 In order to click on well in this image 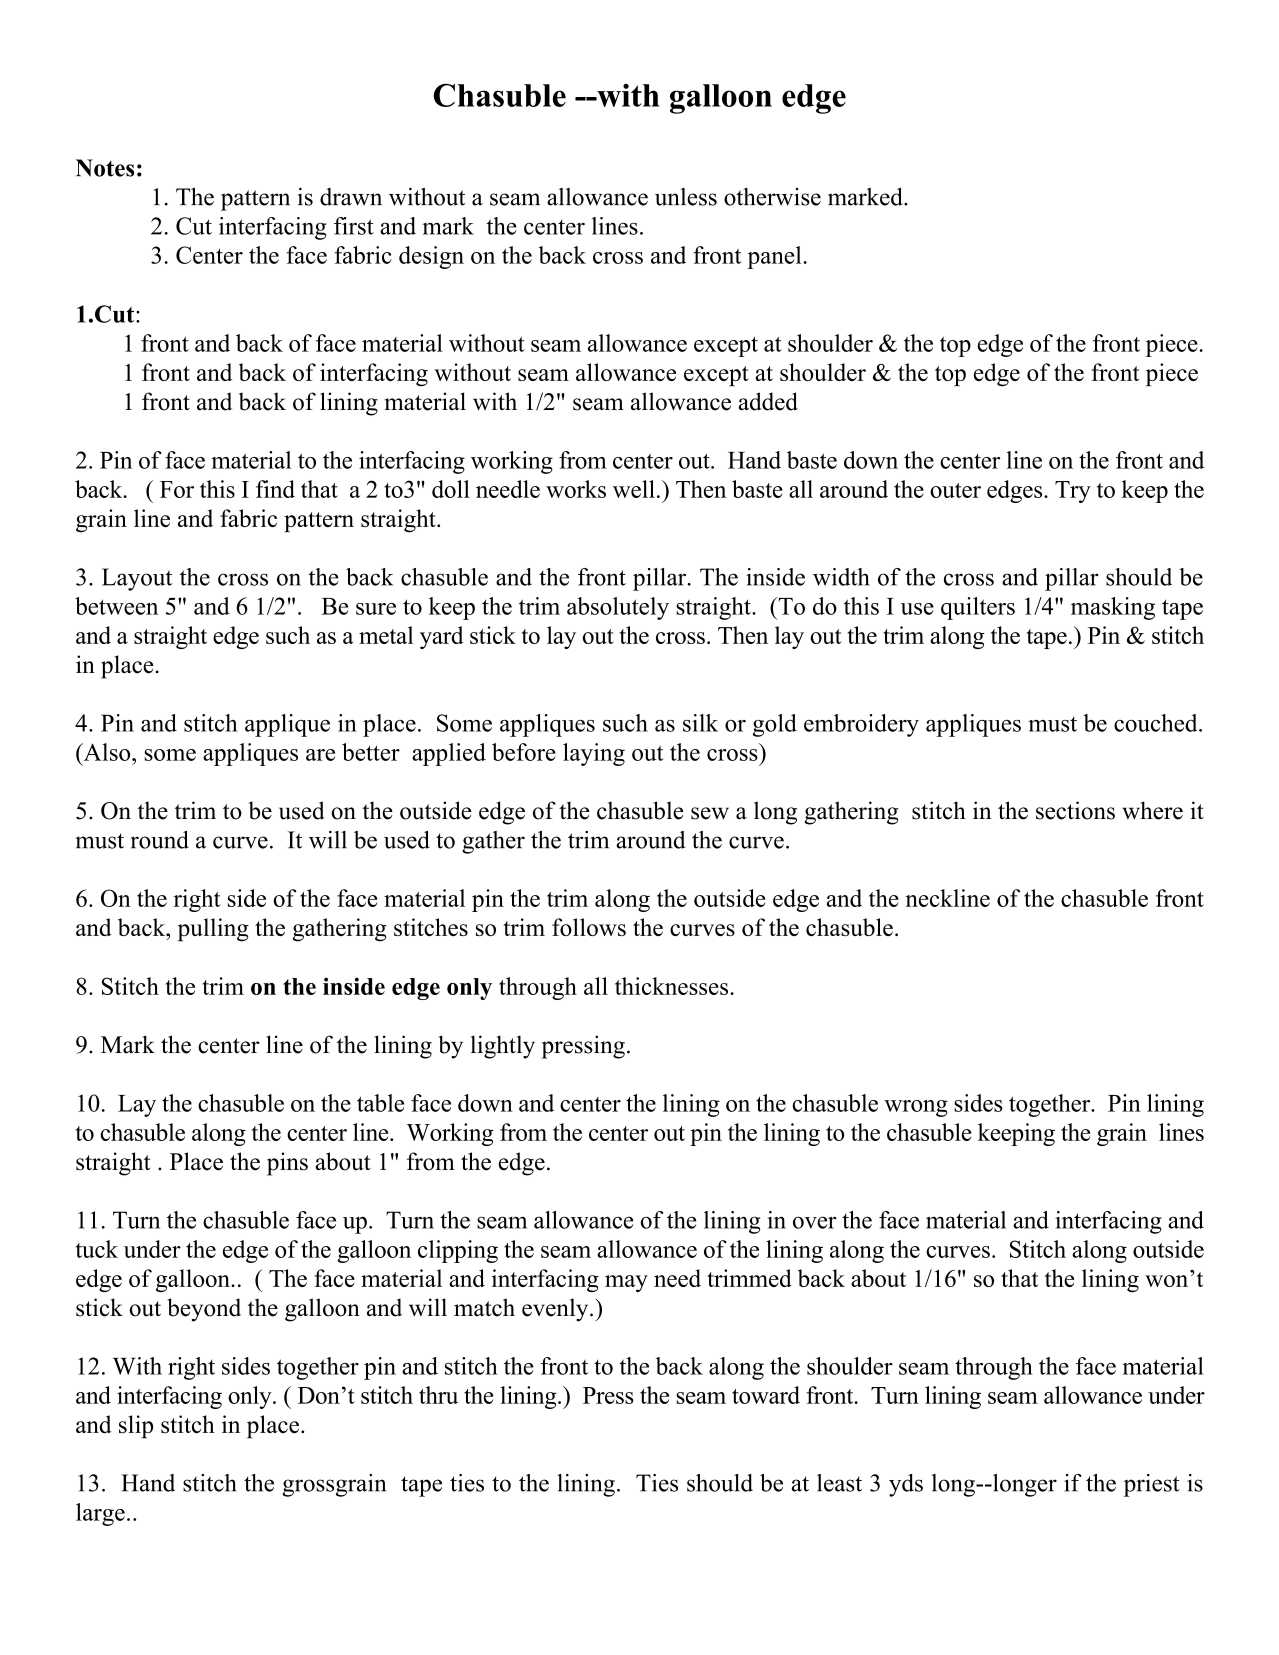, I will do `click(634, 489)`.
